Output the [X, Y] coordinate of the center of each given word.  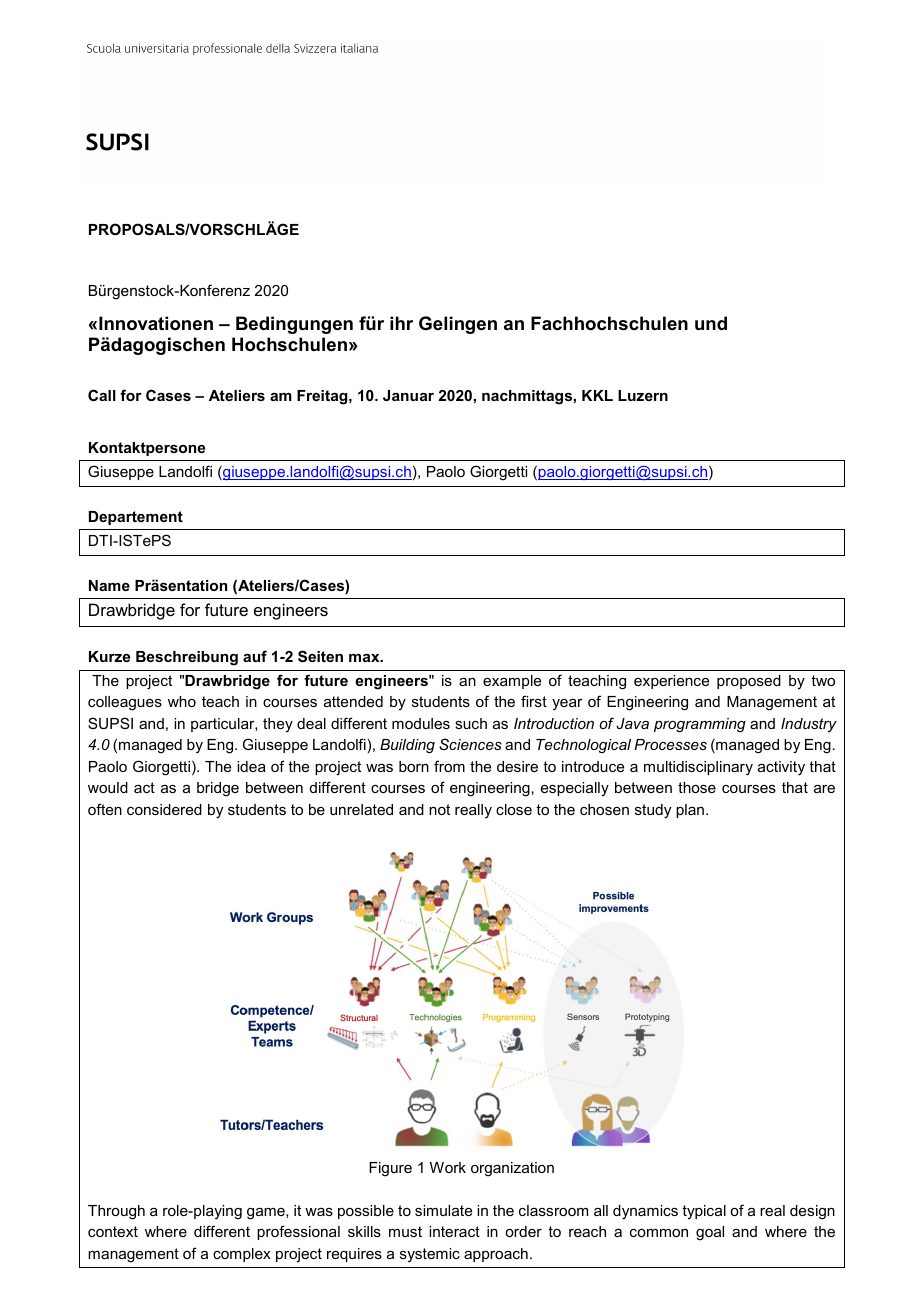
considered [164, 809]
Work [448, 1167]
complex [242, 1255]
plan [690, 811]
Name [109, 585]
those [697, 787]
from [449, 766]
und [711, 323]
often [105, 809]
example [512, 682]
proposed [749, 682]
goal [710, 1233]
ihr [401, 323]
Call [102, 395]
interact [454, 1231]
